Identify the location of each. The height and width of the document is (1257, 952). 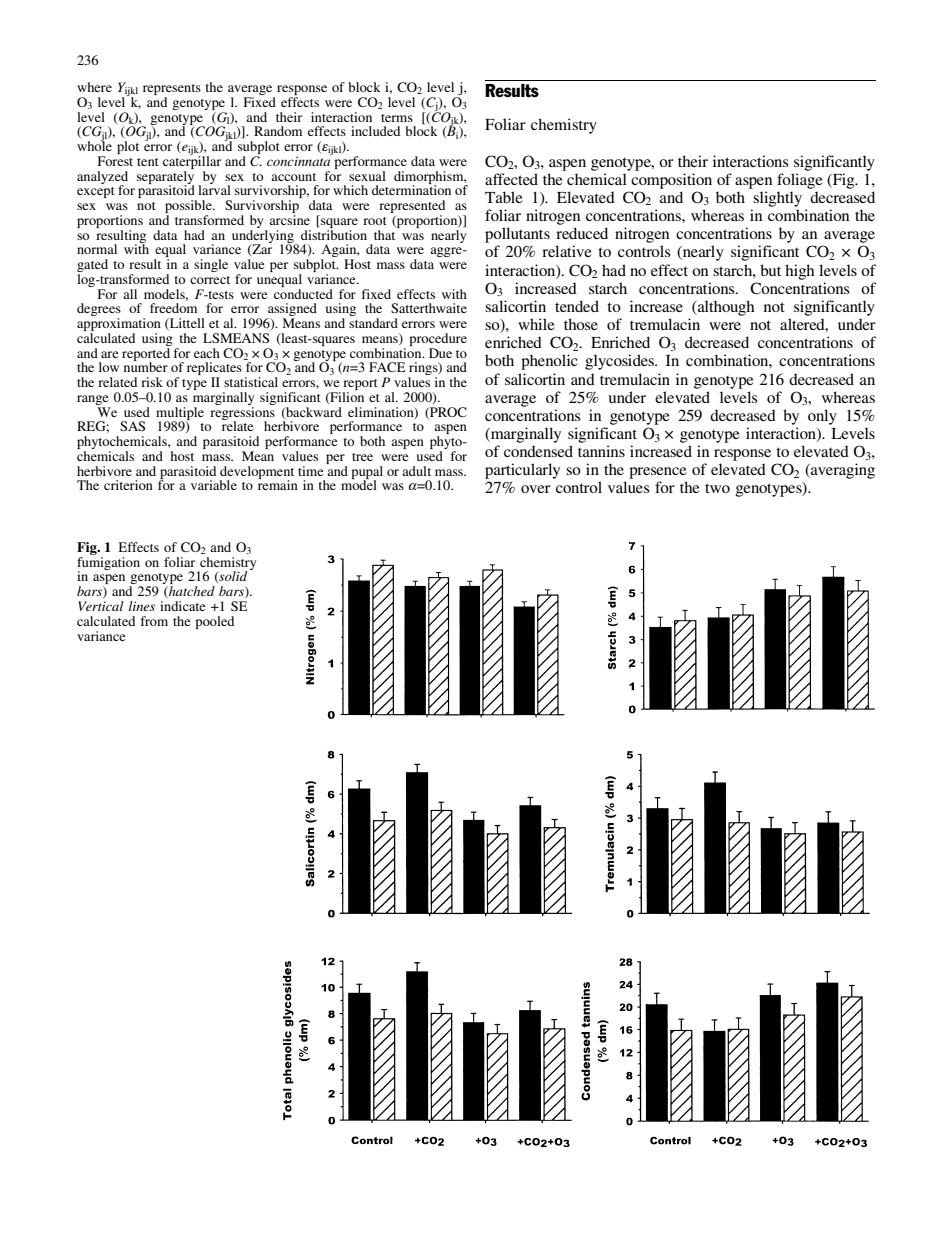
(207, 353).
